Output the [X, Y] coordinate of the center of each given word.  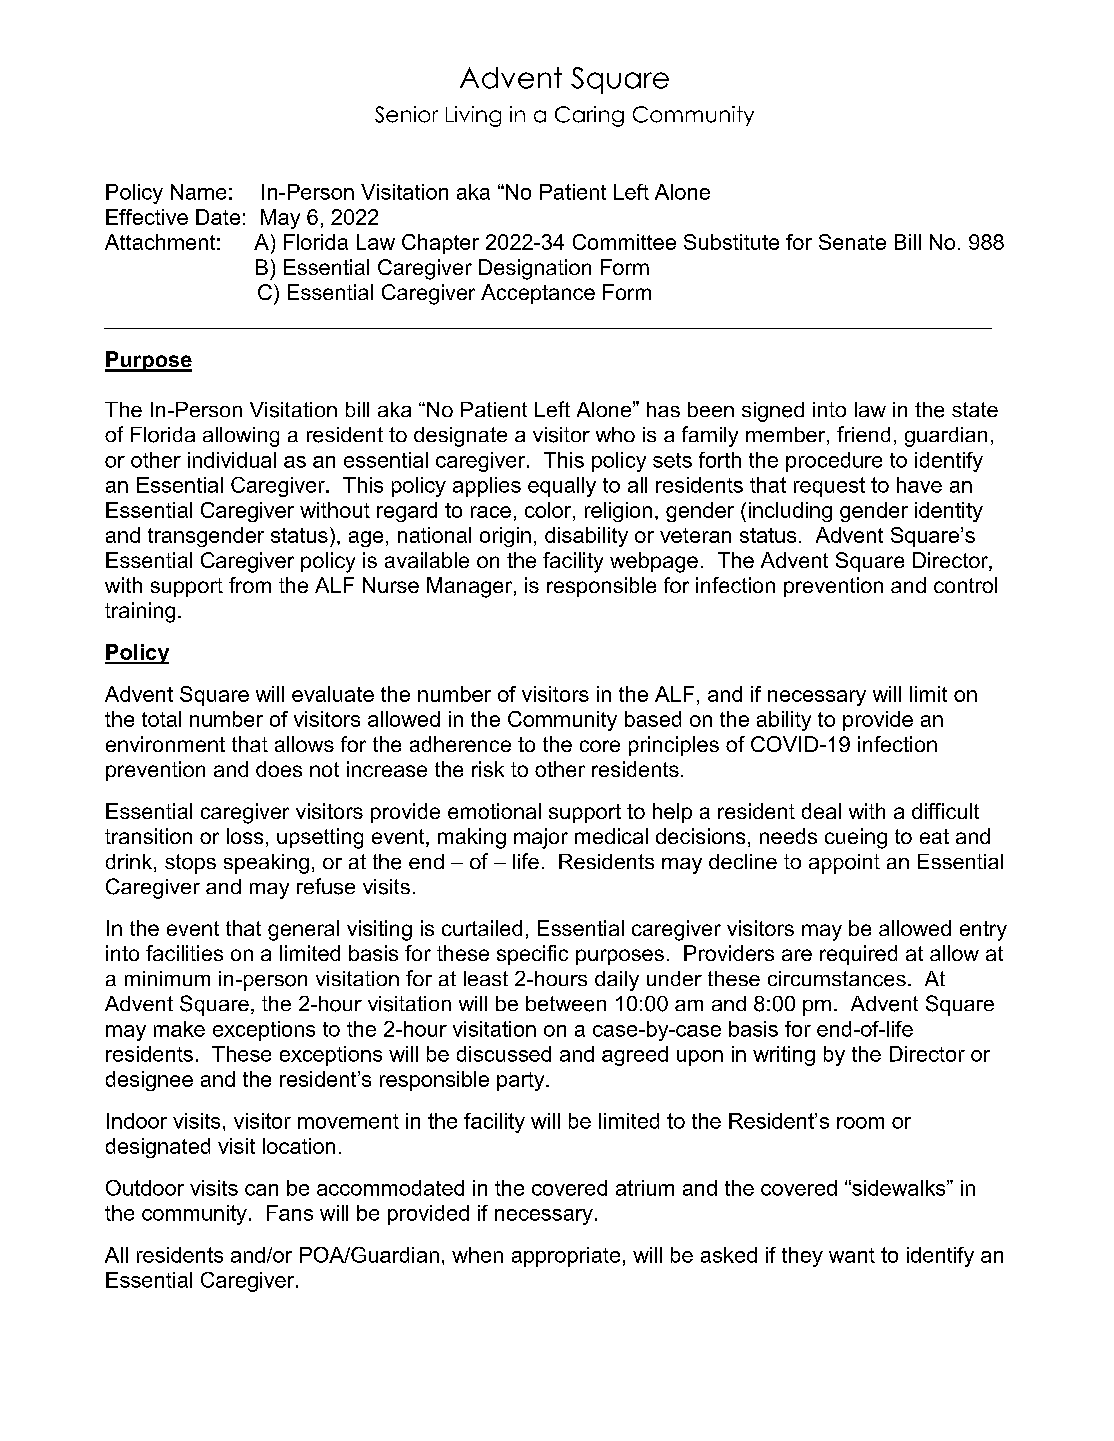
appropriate [566, 1257]
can [261, 1190]
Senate [852, 242]
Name [198, 192]
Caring [589, 116]
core [600, 746]
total [161, 719]
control [965, 585]
